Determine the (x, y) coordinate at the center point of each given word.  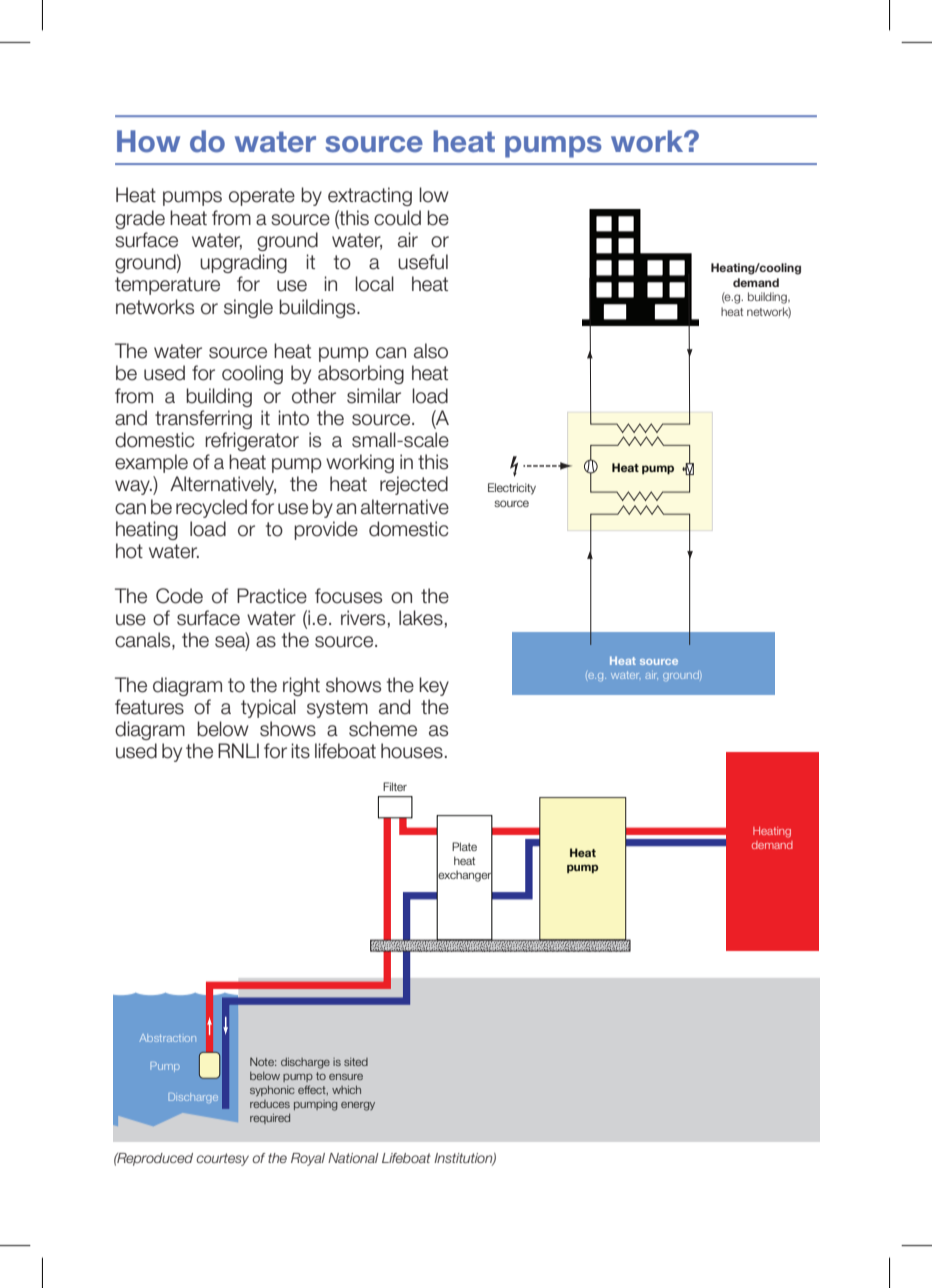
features (149, 707)
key (434, 686)
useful (423, 262)
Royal (308, 1159)
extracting (370, 196)
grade (140, 219)
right (301, 686)
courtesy (222, 1159)
